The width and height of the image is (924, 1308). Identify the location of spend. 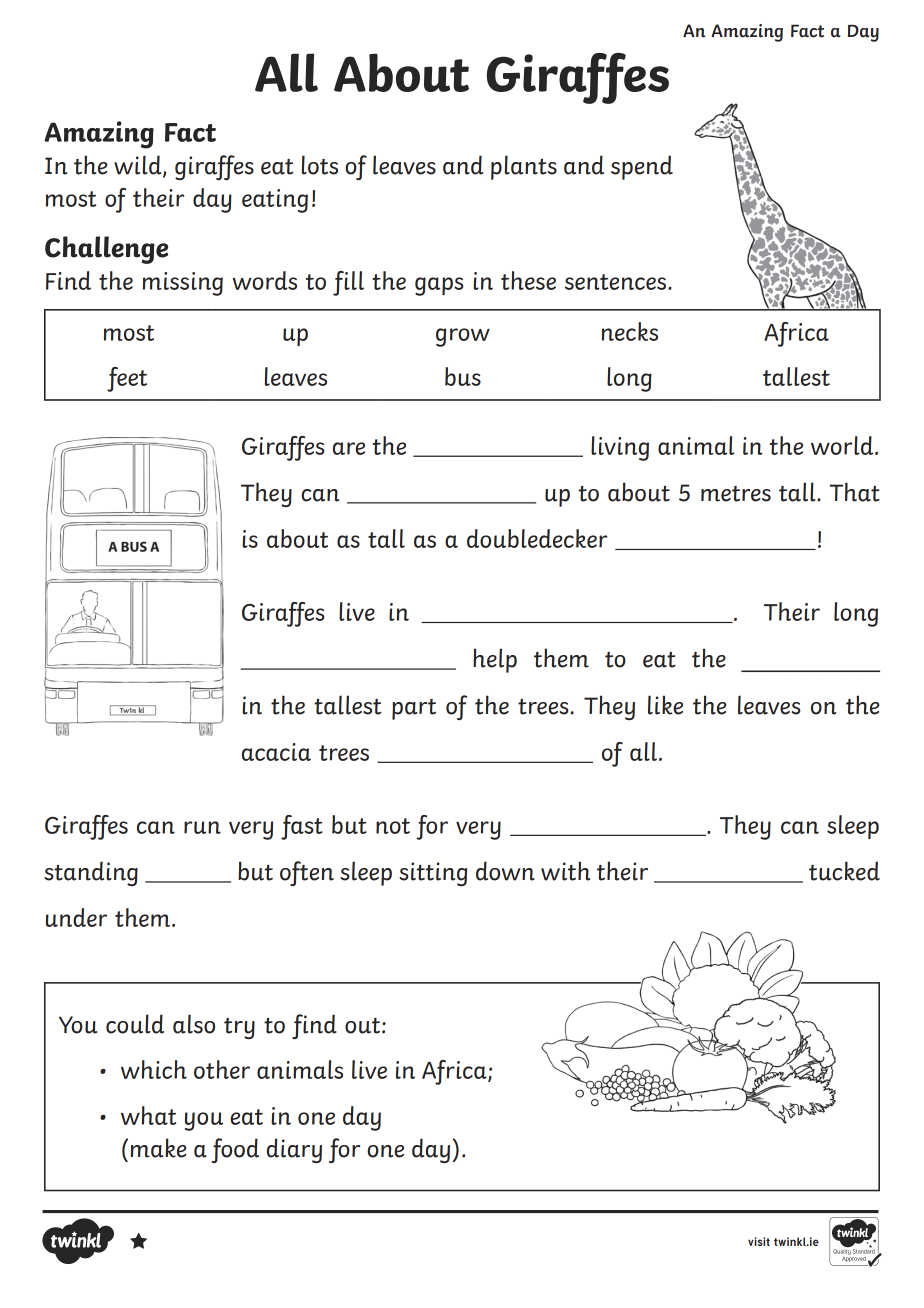
(642, 167).
